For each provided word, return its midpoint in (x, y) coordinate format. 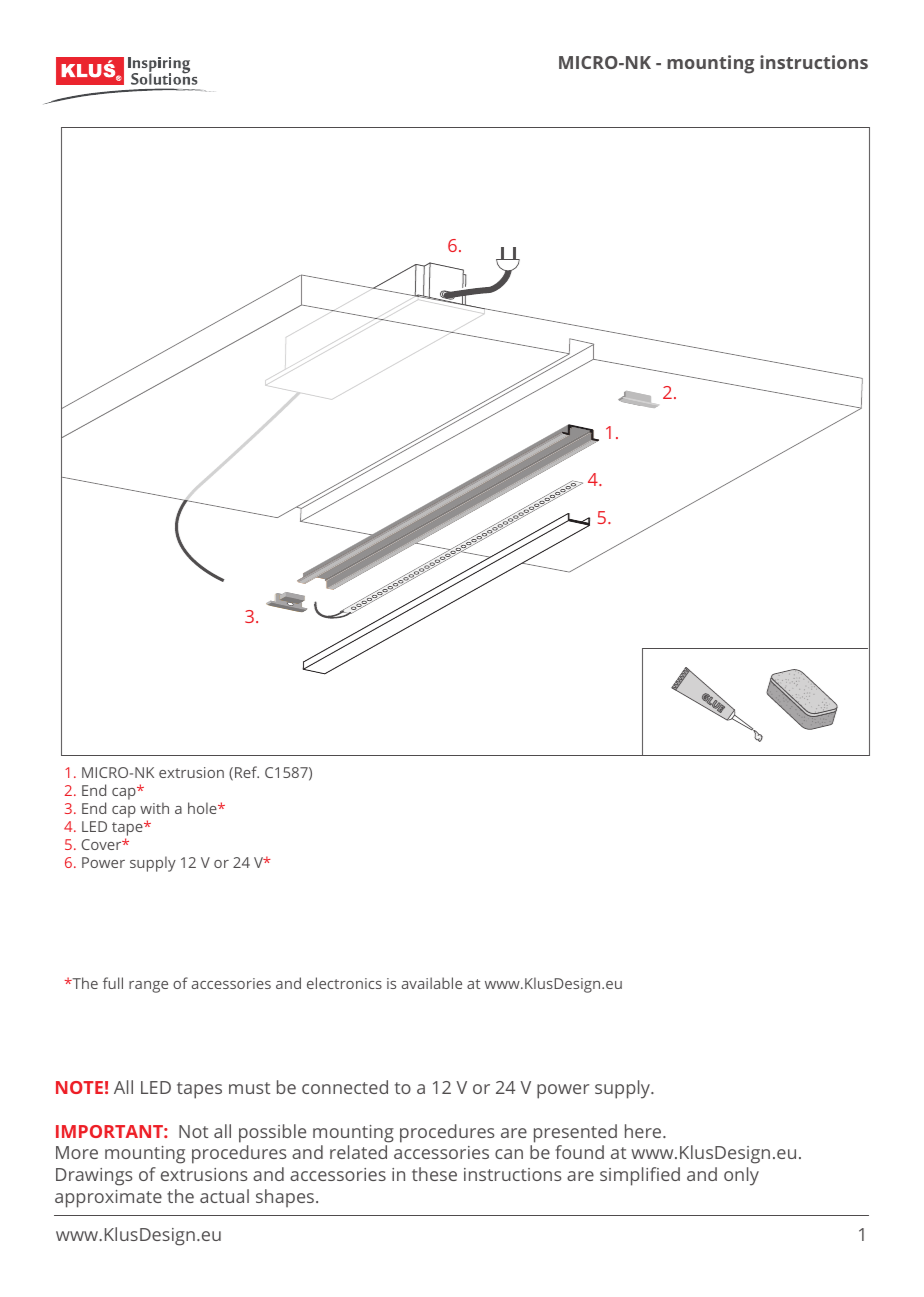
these (434, 1174)
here (644, 1131)
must (249, 1088)
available (432, 983)
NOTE (79, 1087)
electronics (344, 983)
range (148, 987)
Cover (102, 844)
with (154, 808)
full (113, 983)
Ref (247, 772)
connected (345, 1087)
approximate (108, 1199)
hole (203, 808)
